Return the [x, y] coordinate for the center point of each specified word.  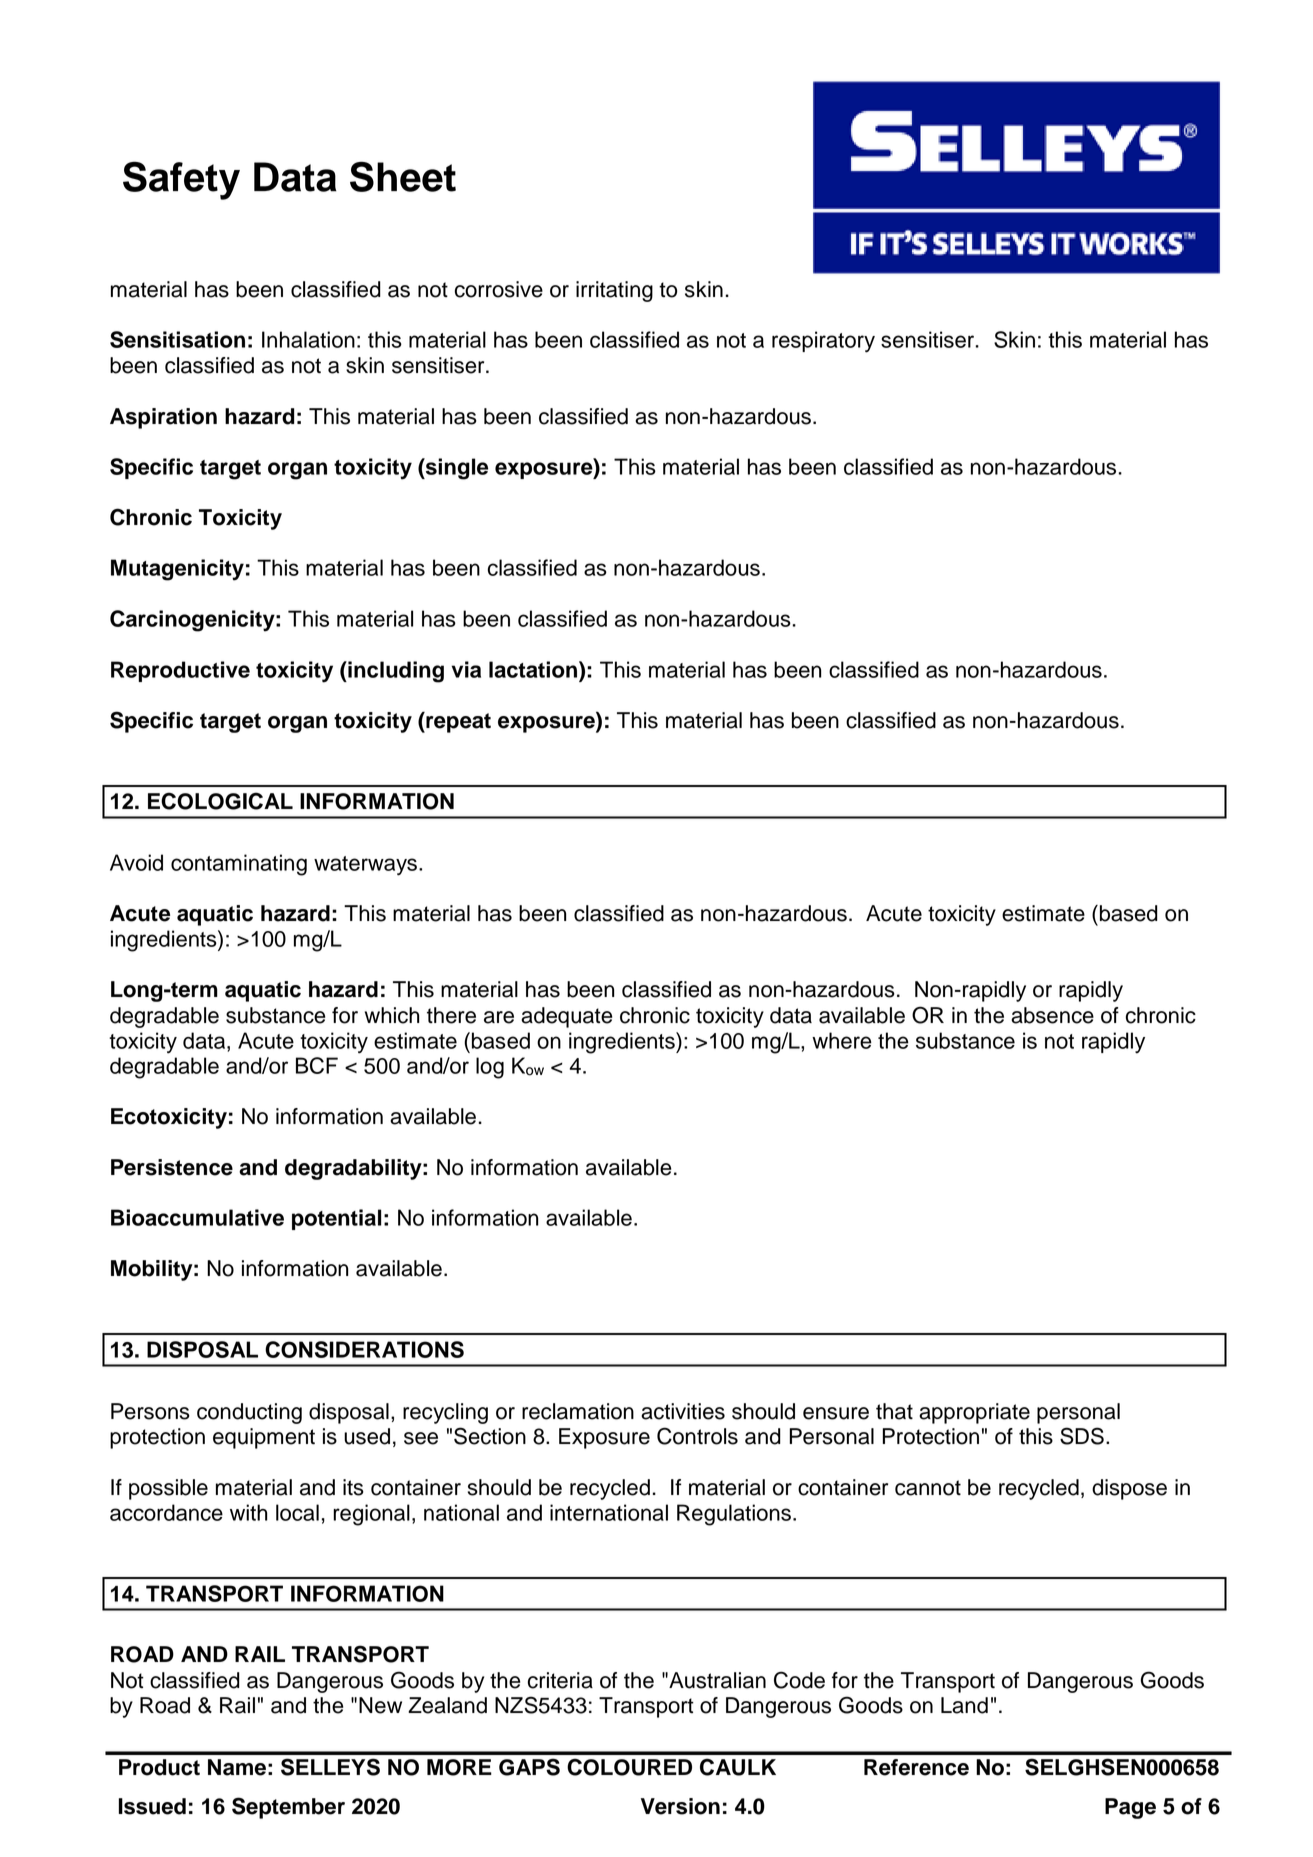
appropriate [974, 1413]
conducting [249, 1413]
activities [683, 1411]
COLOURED [629, 1767]
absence [1052, 1015]
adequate [566, 1017]
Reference [916, 1767]
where [842, 1040]
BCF [317, 1065]
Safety [181, 180]
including [395, 672]
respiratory [823, 342]
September [288, 1808]
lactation [534, 669]
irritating [614, 291]
